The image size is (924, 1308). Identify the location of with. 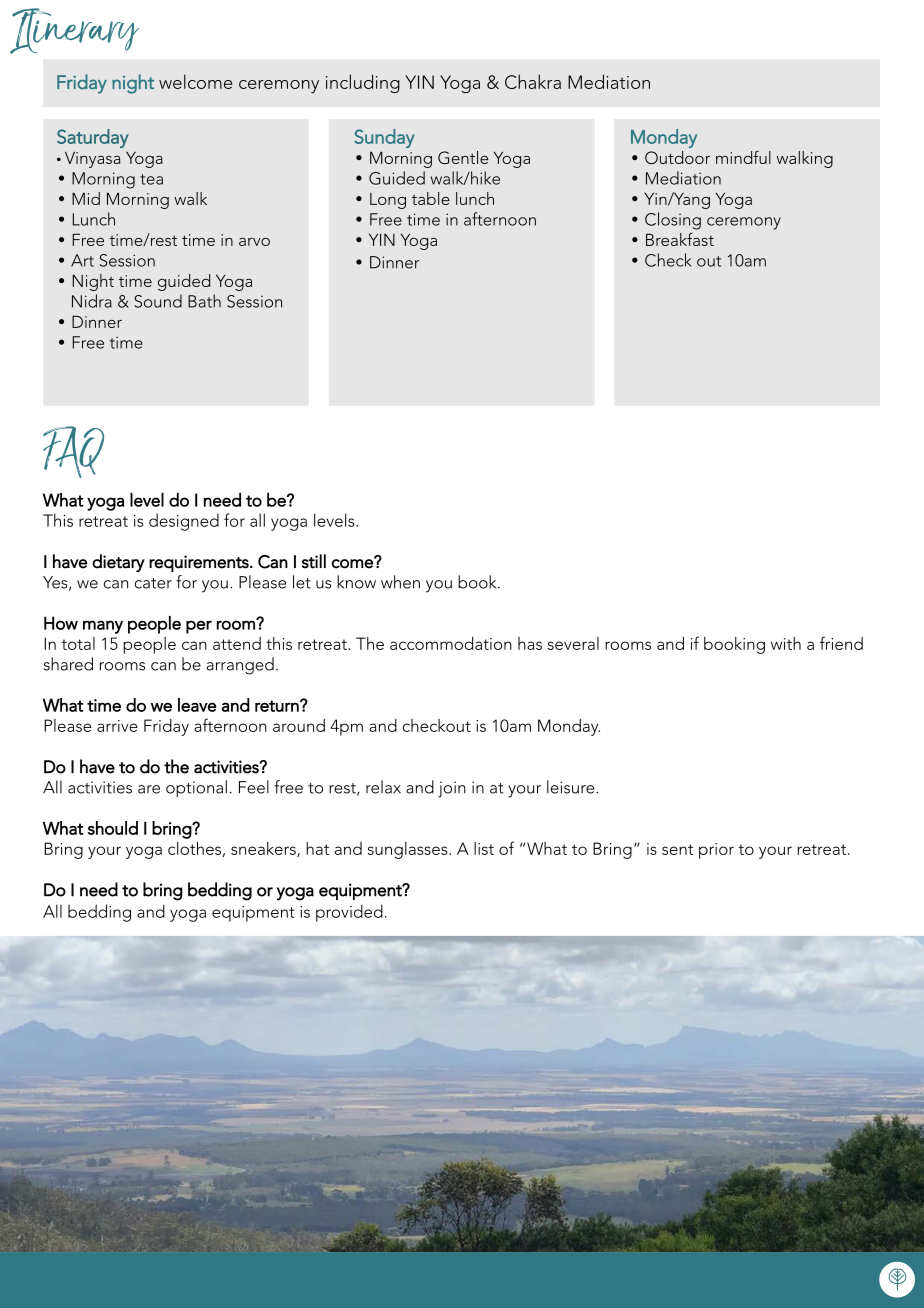
(786, 643).
